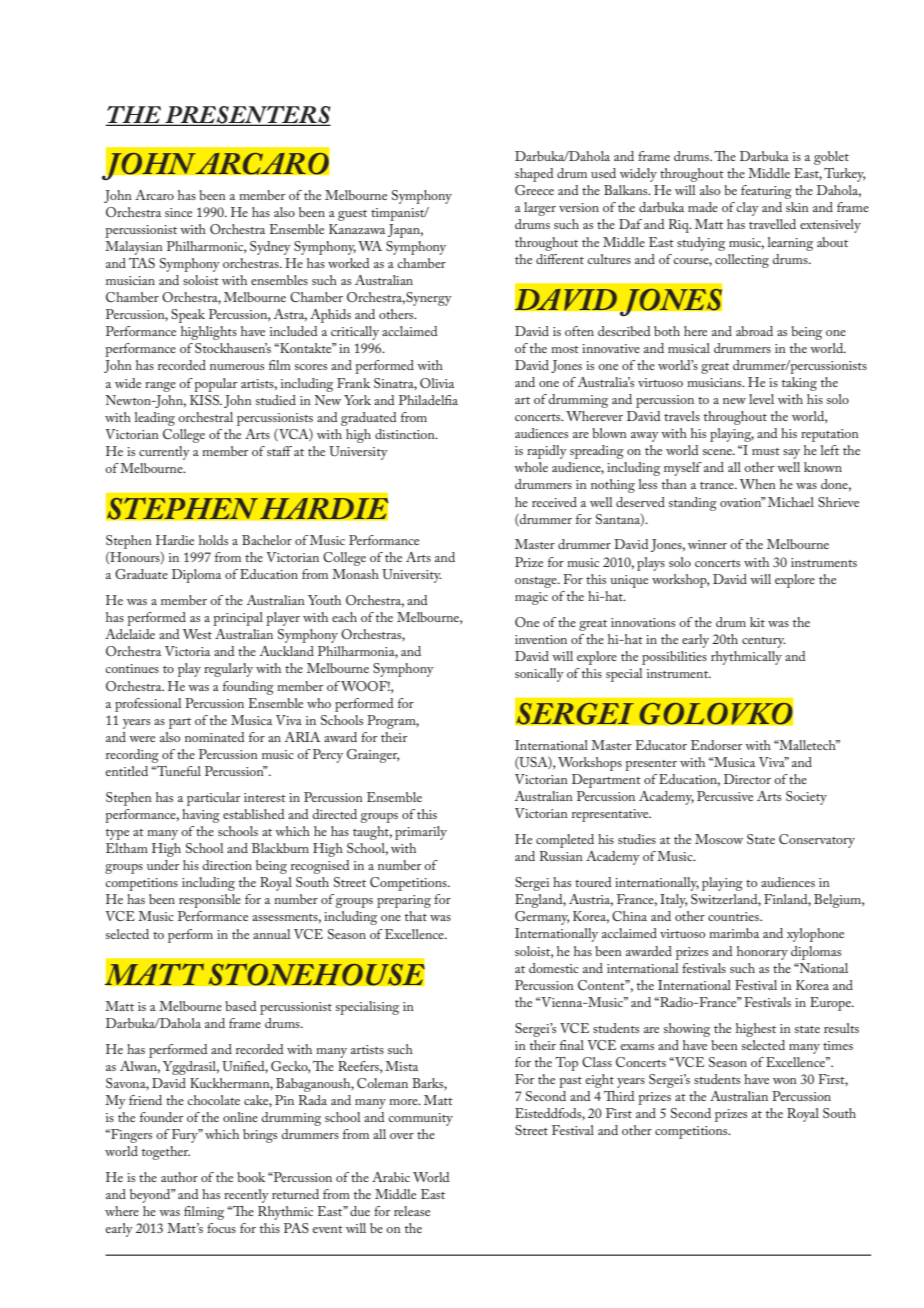 Image resolution: width=924 pixels, height=1308 pixels. Describe the element at coordinates (227, 865) in the screenshot. I see `direction` at that location.
